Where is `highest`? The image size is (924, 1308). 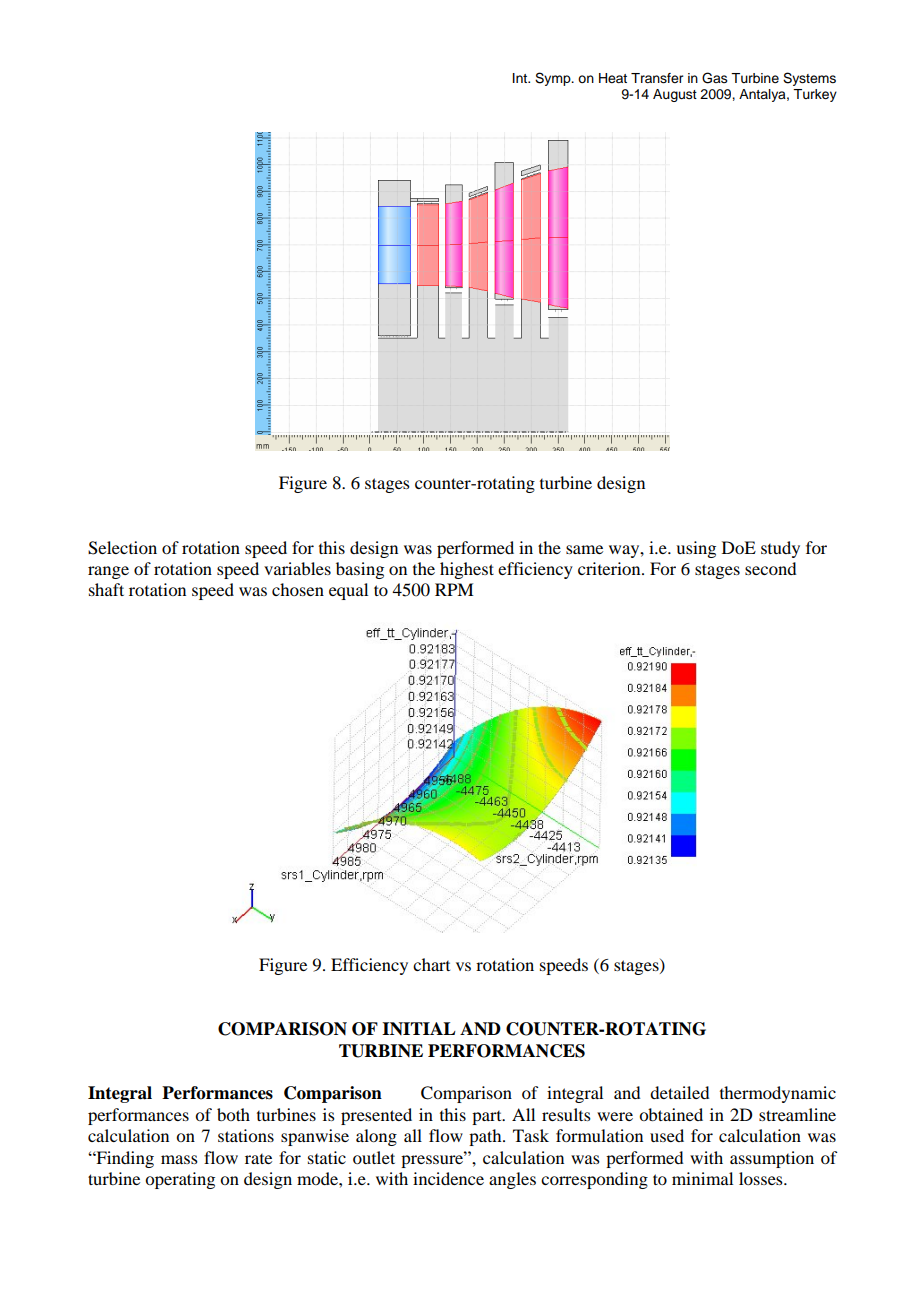 highest is located at coordinates (467, 570).
